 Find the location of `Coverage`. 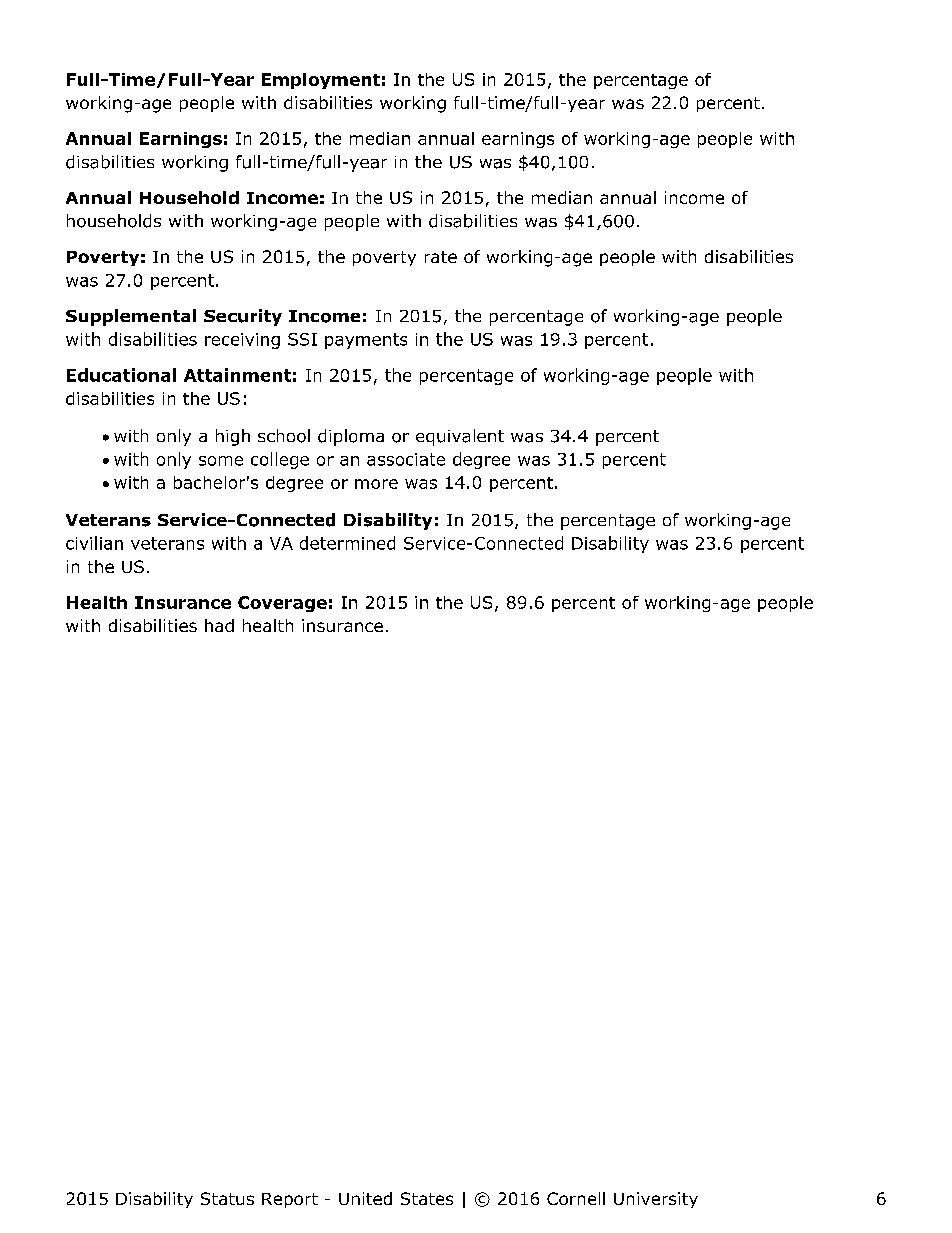

Coverage is located at coordinates (282, 604).
